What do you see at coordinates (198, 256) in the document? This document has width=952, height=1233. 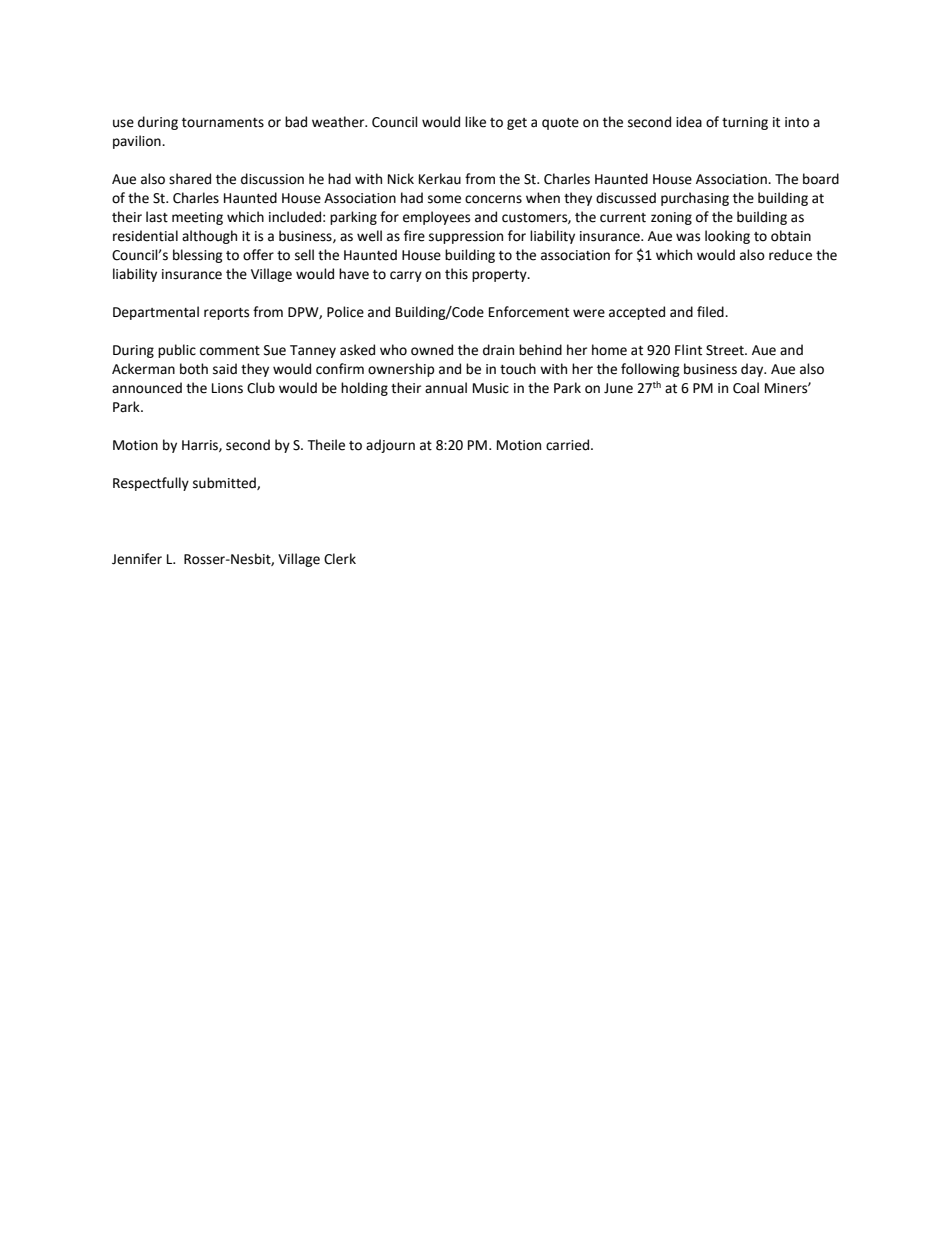 I see `blessing` at bounding box center [198, 256].
